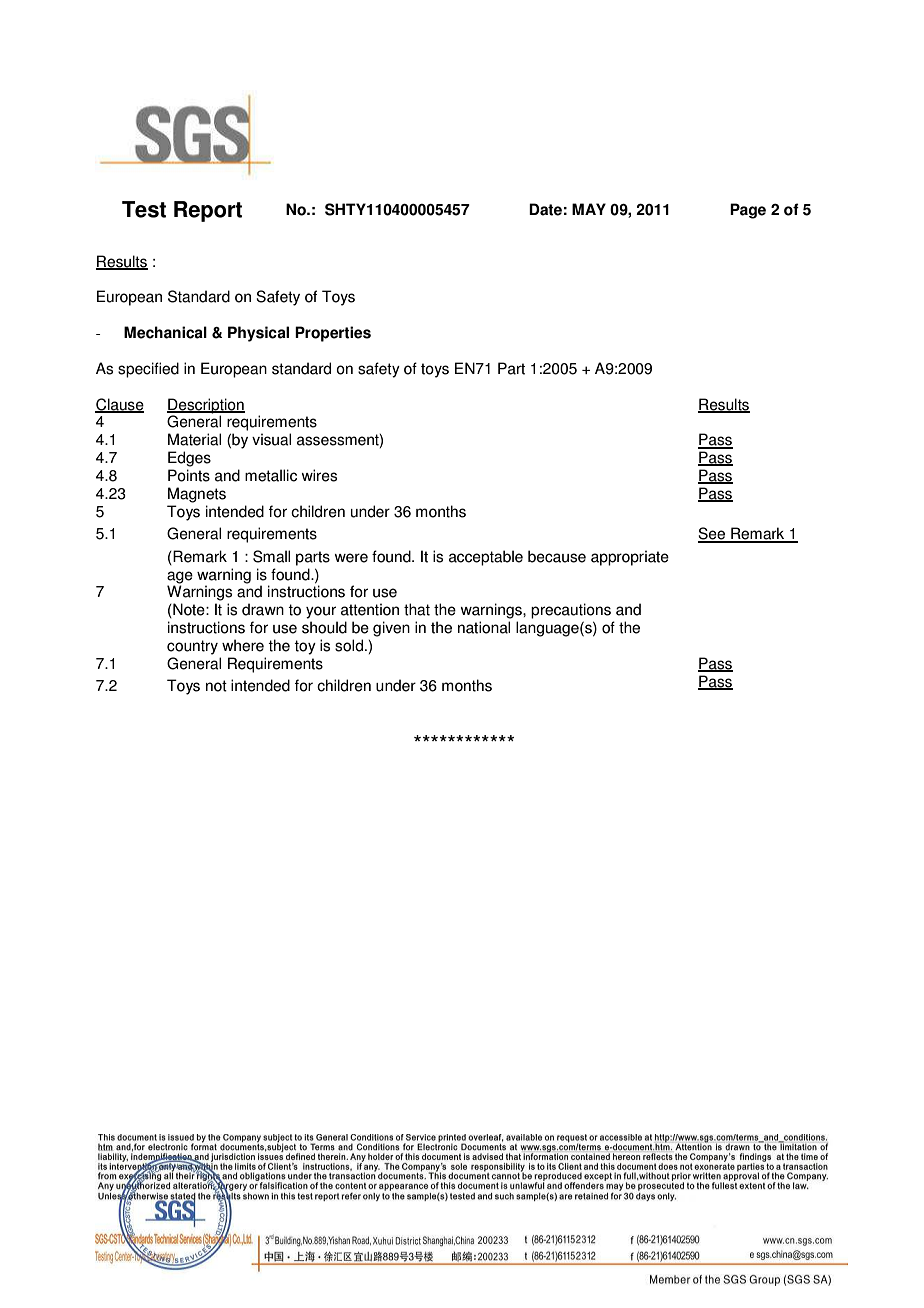  I want to click on Report, so click(208, 211).
